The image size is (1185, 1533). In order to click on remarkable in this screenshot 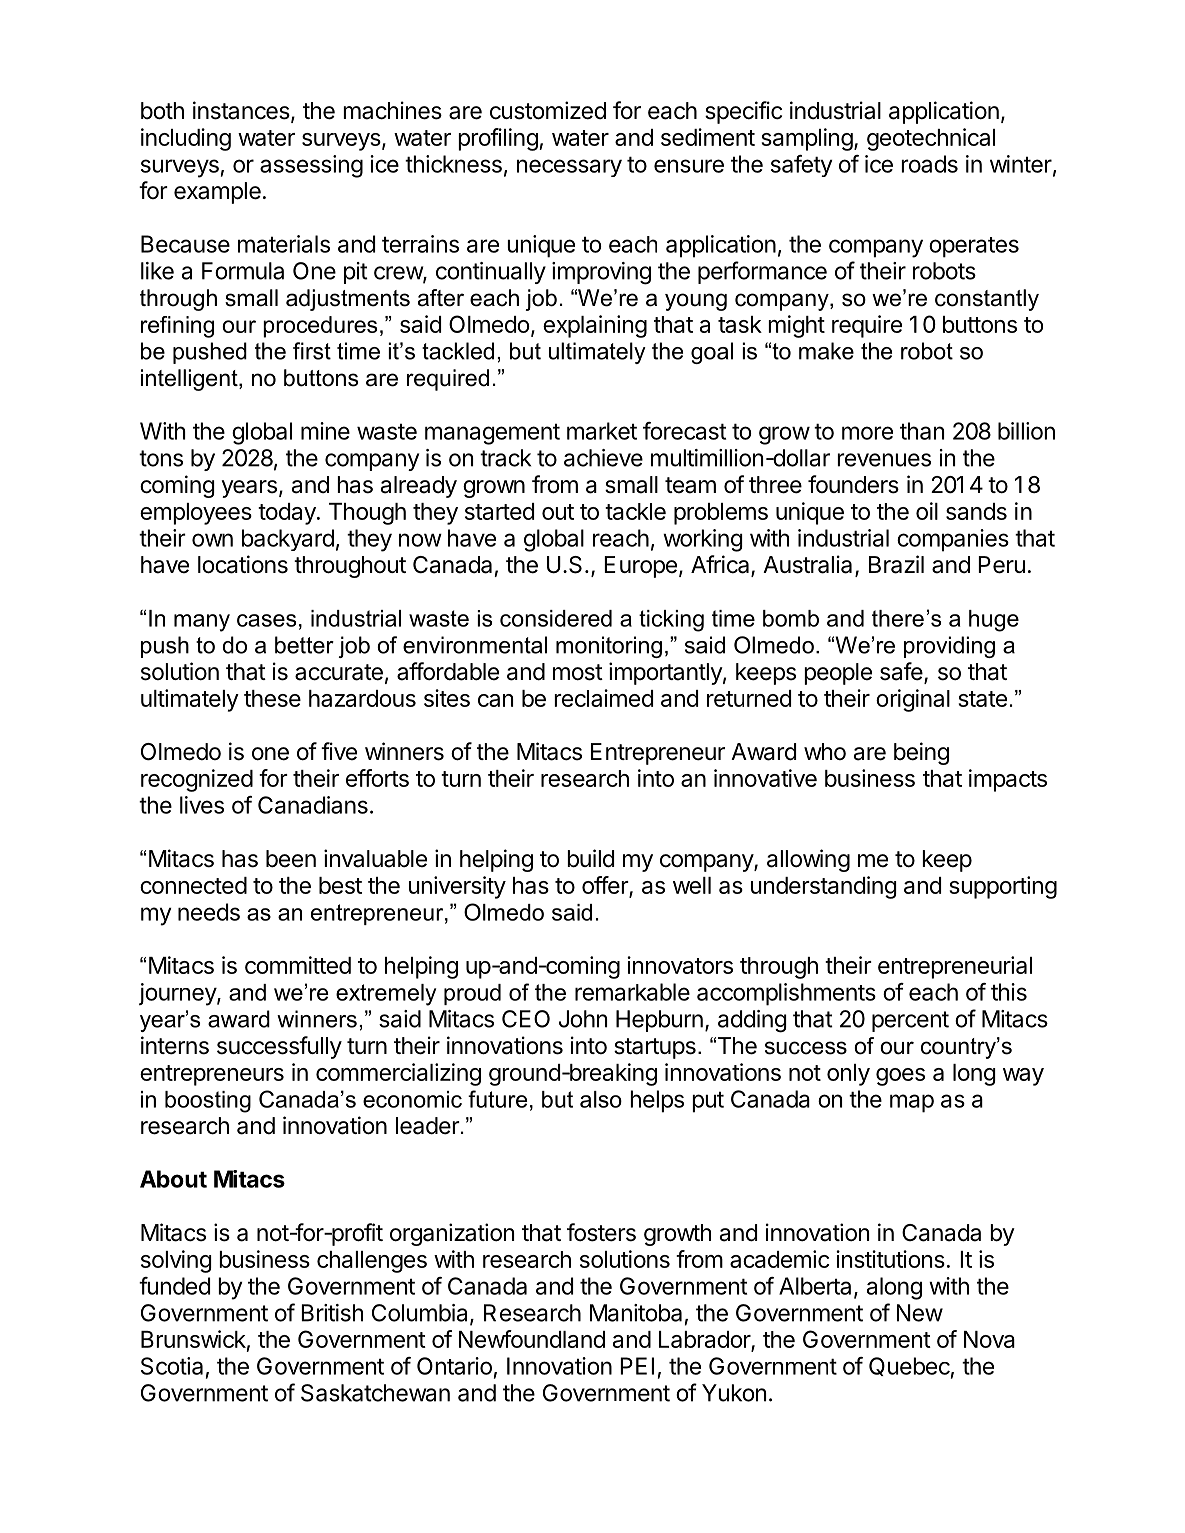, I will do `click(632, 992)`.
